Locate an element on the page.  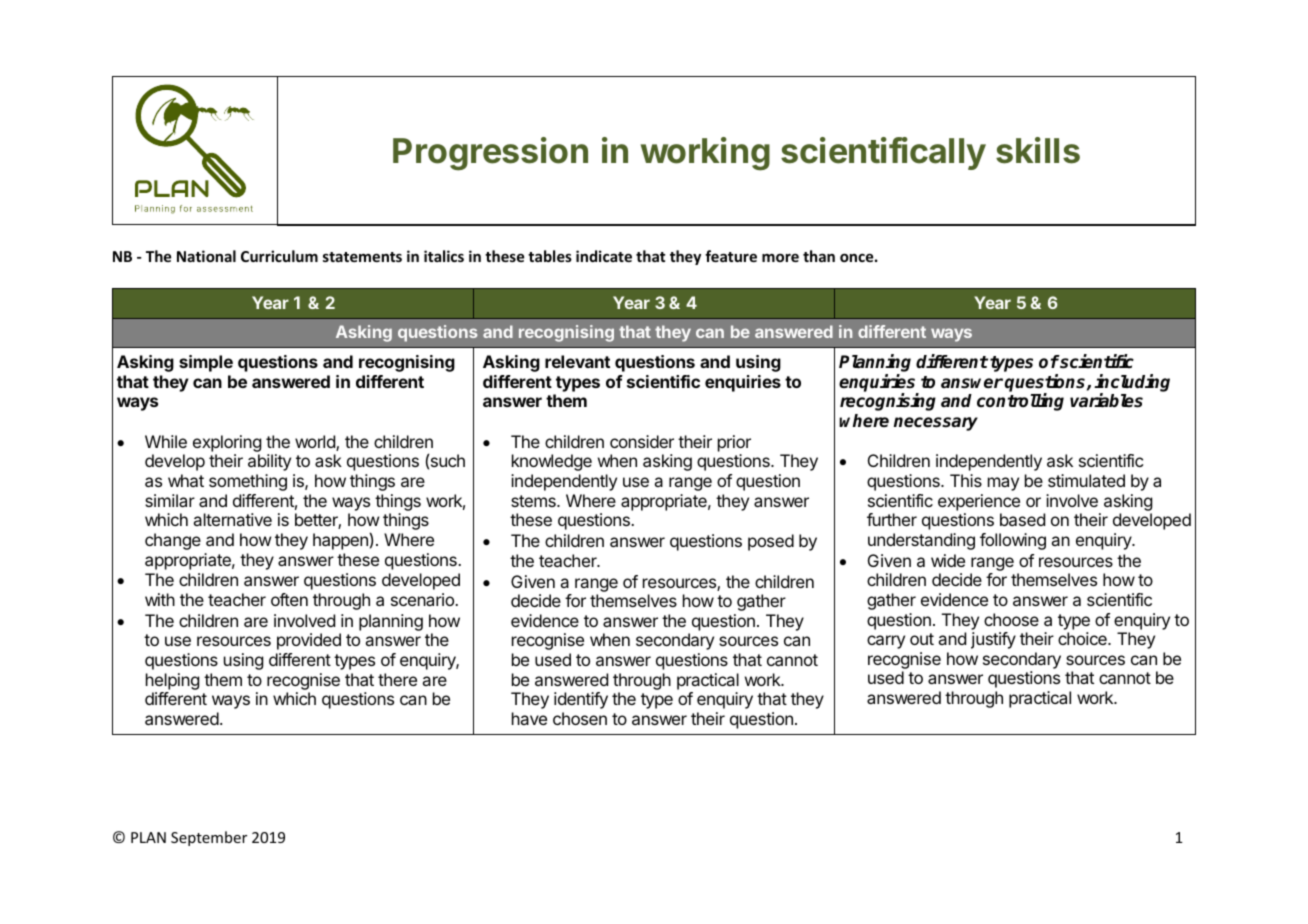
simple is located at coordinates (206, 363).
